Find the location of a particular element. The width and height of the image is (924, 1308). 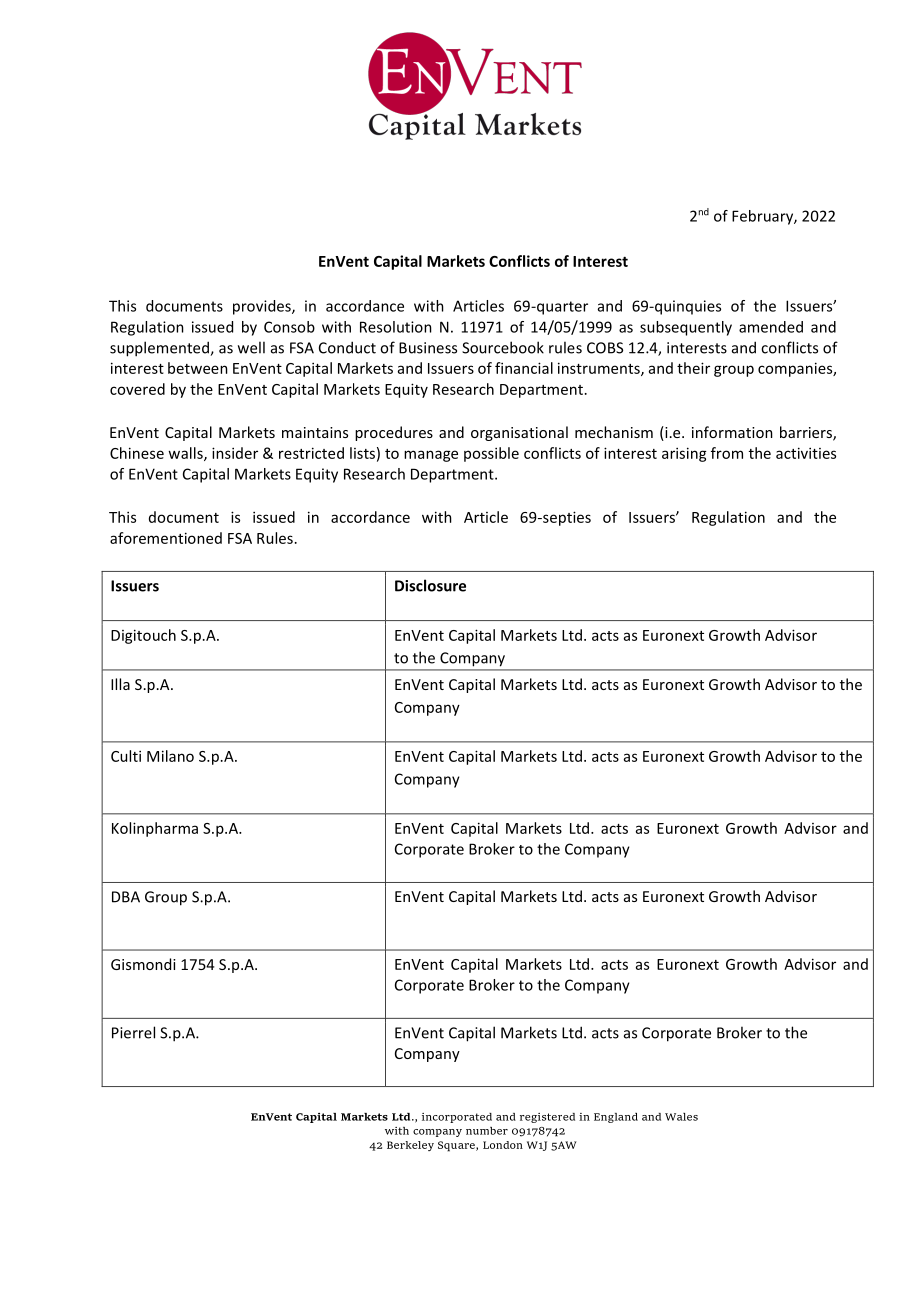

subsequently is located at coordinates (686, 328).
